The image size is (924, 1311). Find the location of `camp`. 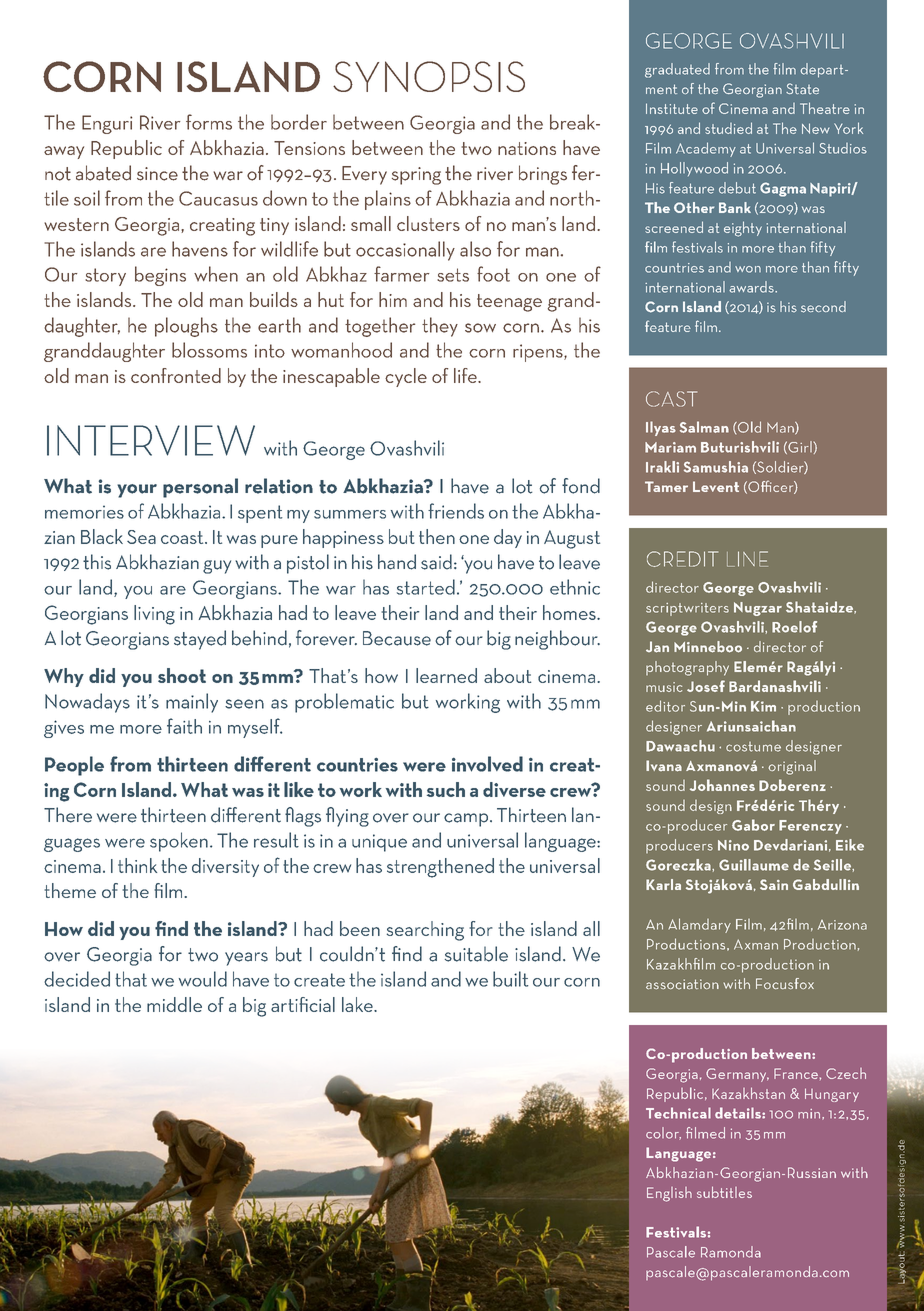

camp is located at coordinates (467, 820).
